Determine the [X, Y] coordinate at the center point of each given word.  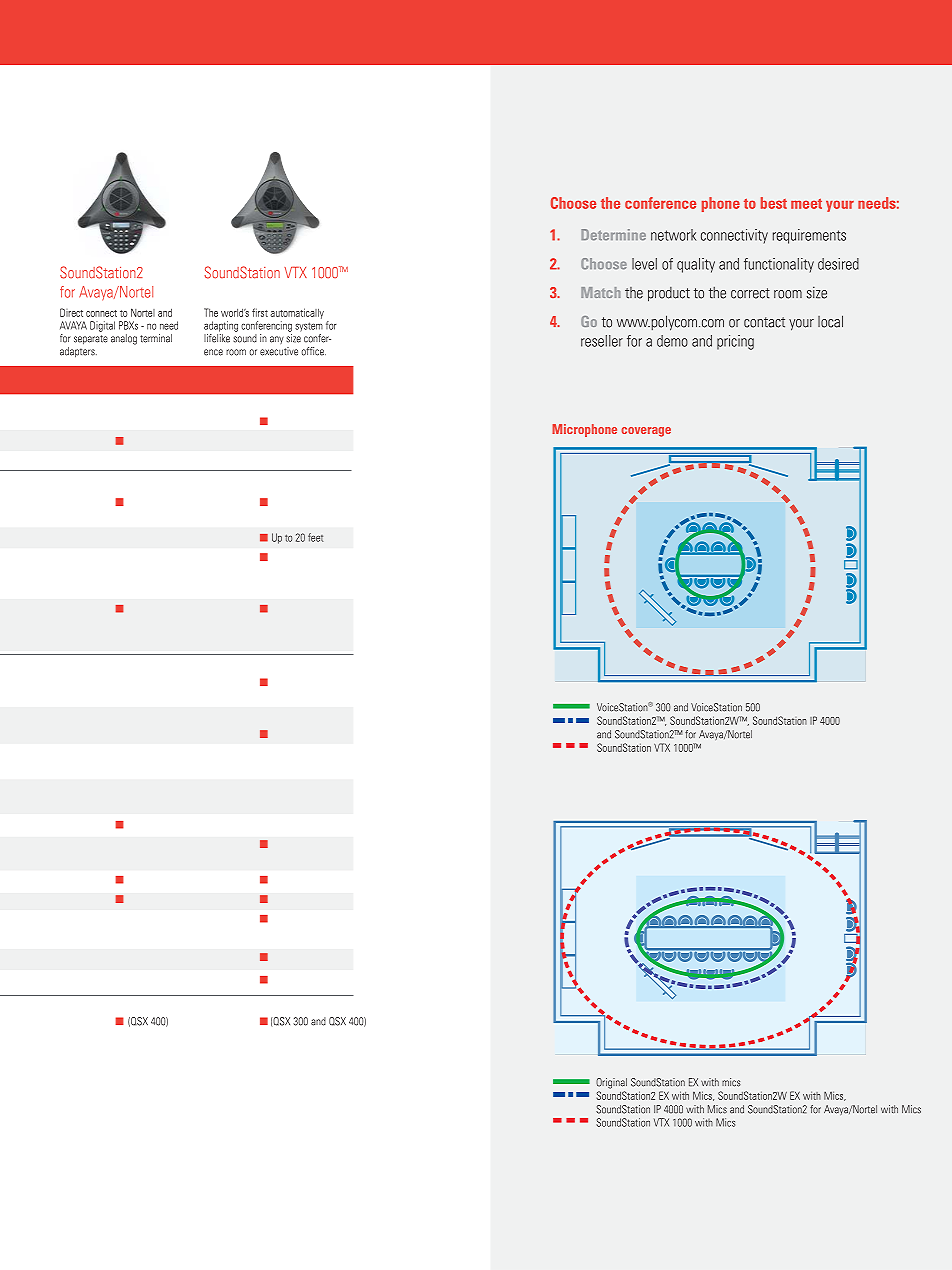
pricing [735, 342]
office [314, 351]
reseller [602, 341]
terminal [156, 338]
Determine [613, 234]
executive [279, 351]
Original [611, 1083]
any [277, 340]
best [774, 203]
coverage [646, 432]
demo [672, 341]
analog [124, 339]
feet [315, 537]
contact [764, 322]
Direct [71, 312]
